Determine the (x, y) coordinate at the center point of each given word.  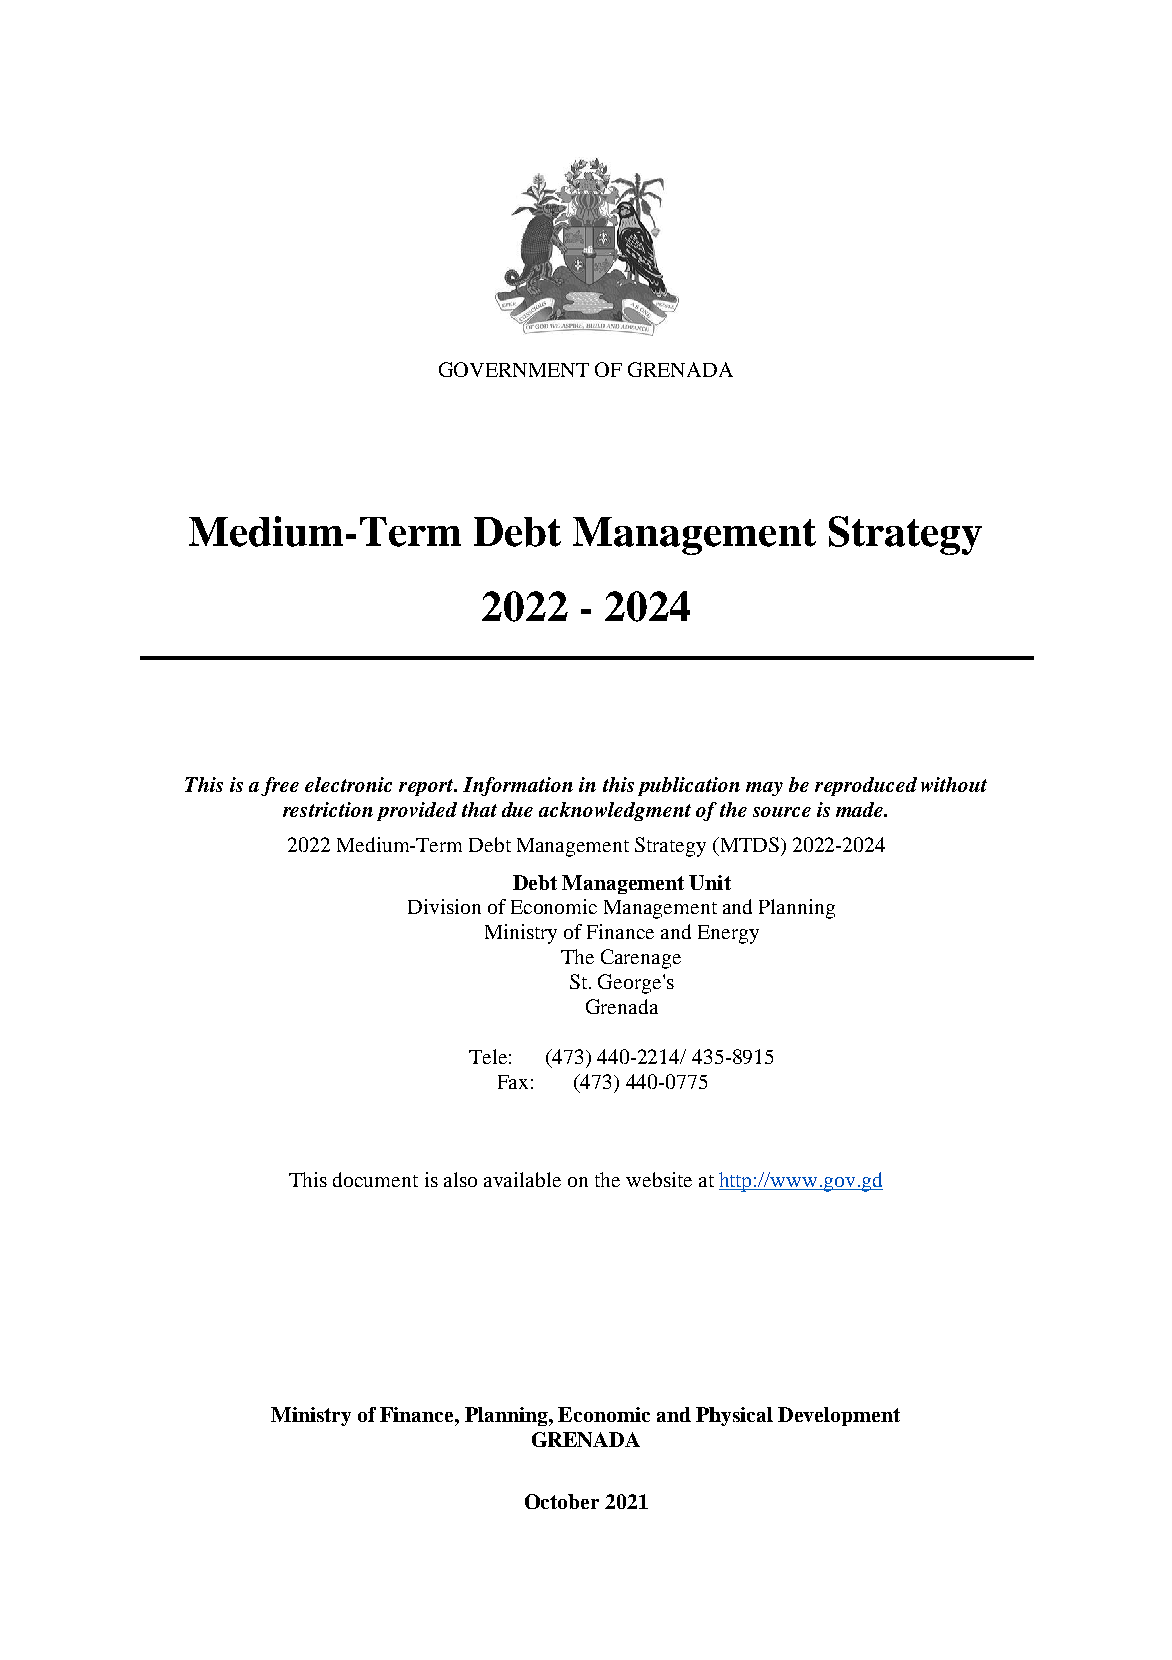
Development (839, 1416)
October (562, 1501)
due (517, 809)
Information (518, 786)
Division (444, 906)
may (764, 789)
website (659, 1179)
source (782, 812)
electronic (348, 784)
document (375, 1179)
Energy (728, 934)
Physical (734, 1416)
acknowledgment (615, 811)
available (522, 1179)
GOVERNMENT (514, 369)
